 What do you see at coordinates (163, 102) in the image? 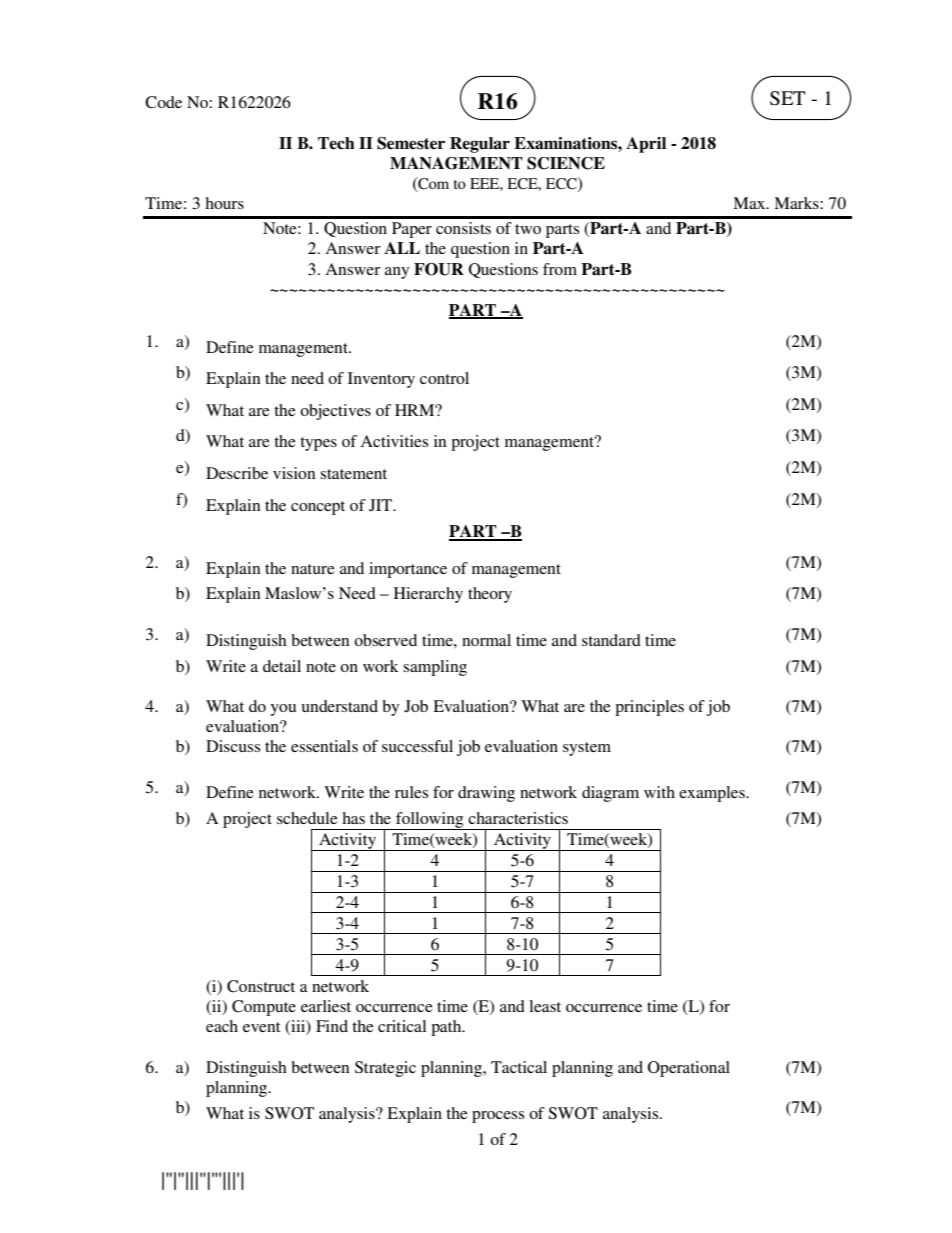
I see `Code` at bounding box center [163, 102].
